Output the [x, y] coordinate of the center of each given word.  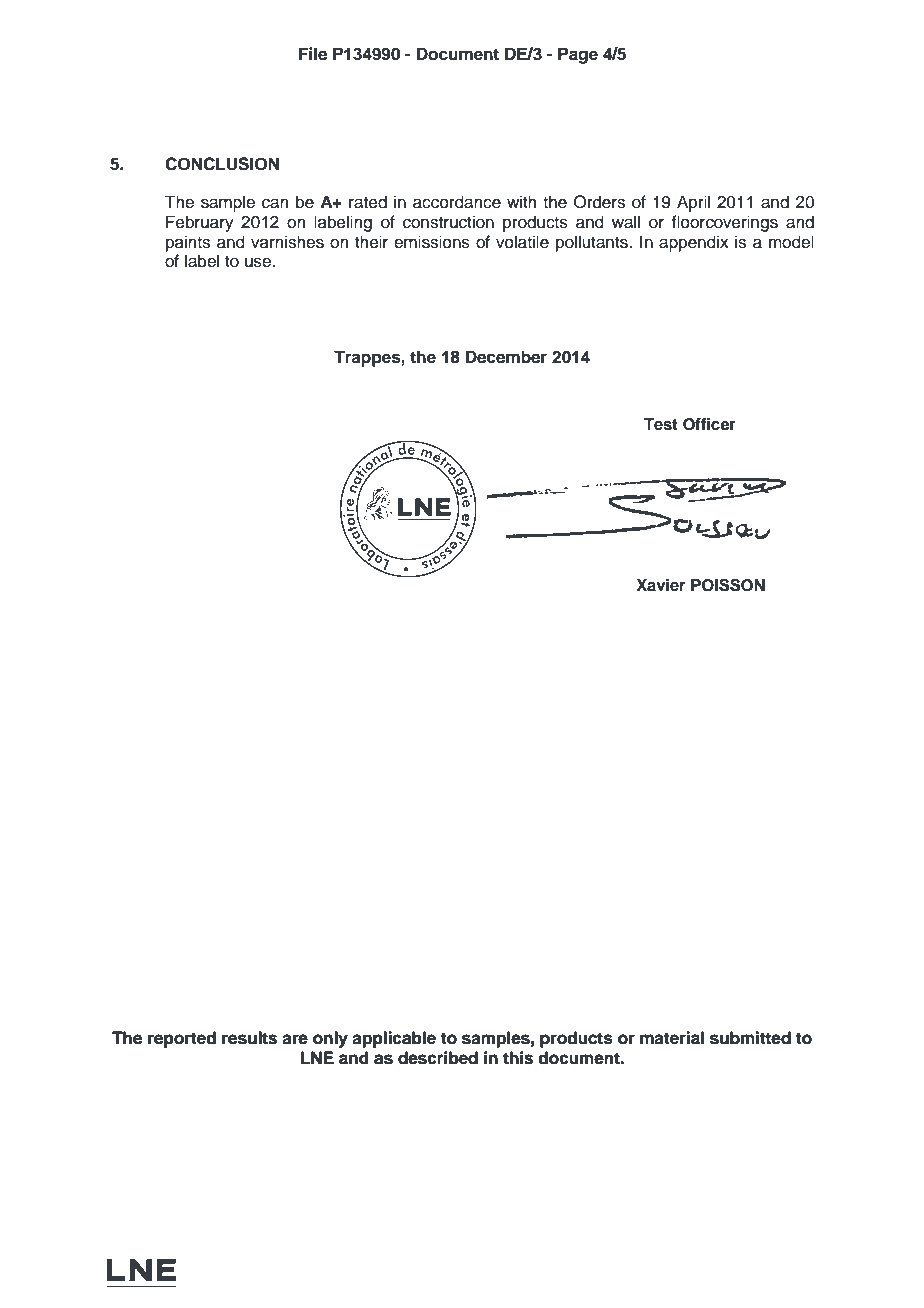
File [313, 54]
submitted [750, 1038]
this [518, 1058]
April [693, 203]
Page [578, 55]
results [249, 1038]
